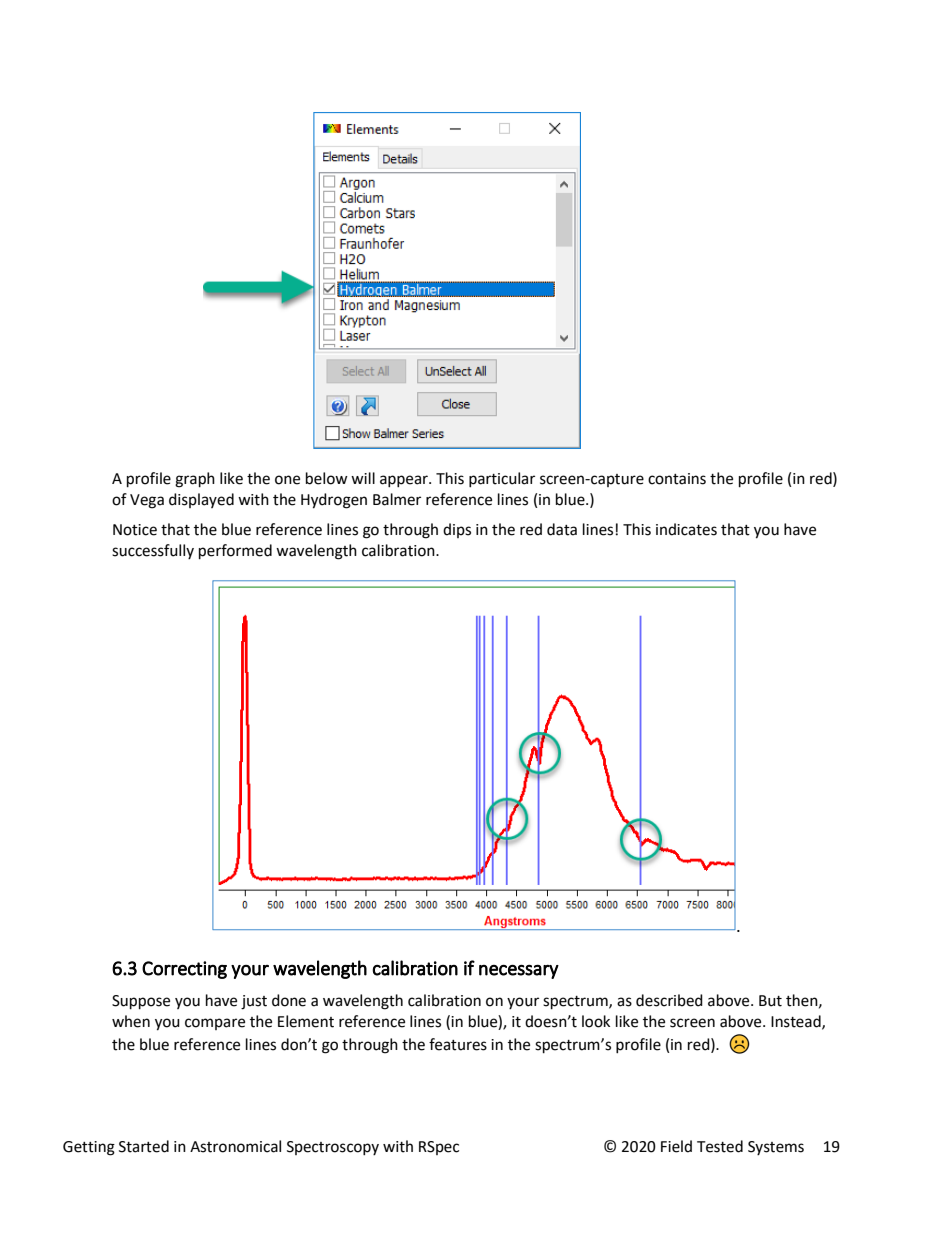 Image resolution: width=952 pixels, height=1233 pixels. What do you see at coordinates (333, 1148) in the page?
I see `Spectroscopy` at bounding box center [333, 1148].
